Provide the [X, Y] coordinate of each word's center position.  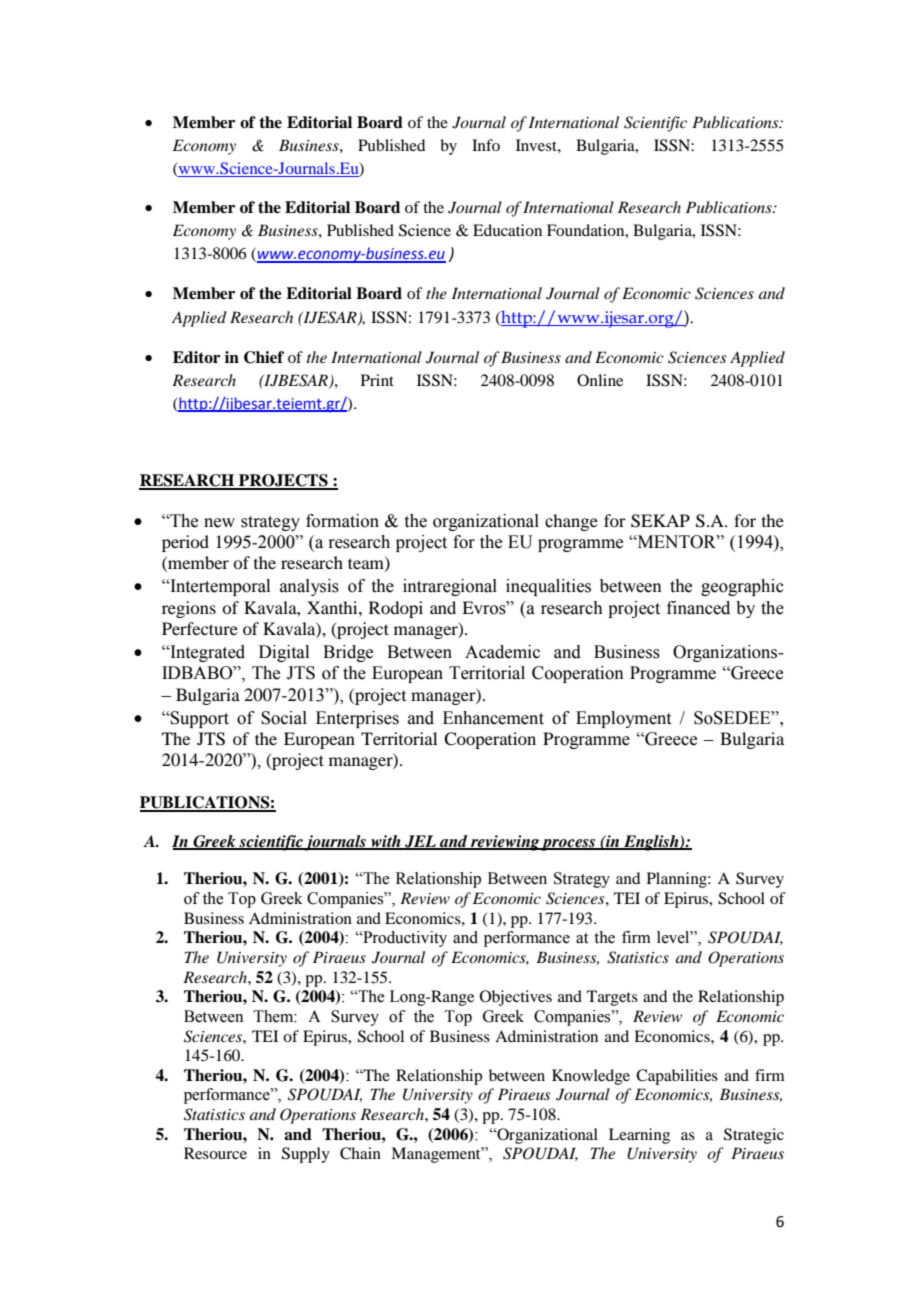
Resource [215, 1153]
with [386, 842]
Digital [284, 653]
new [219, 523]
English [651, 843]
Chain [360, 1153]
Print [377, 380]
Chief [264, 357]
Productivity [404, 939]
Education [507, 230]
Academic [502, 652]
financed [698, 608]
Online [600, 380]
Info [486, 145]
